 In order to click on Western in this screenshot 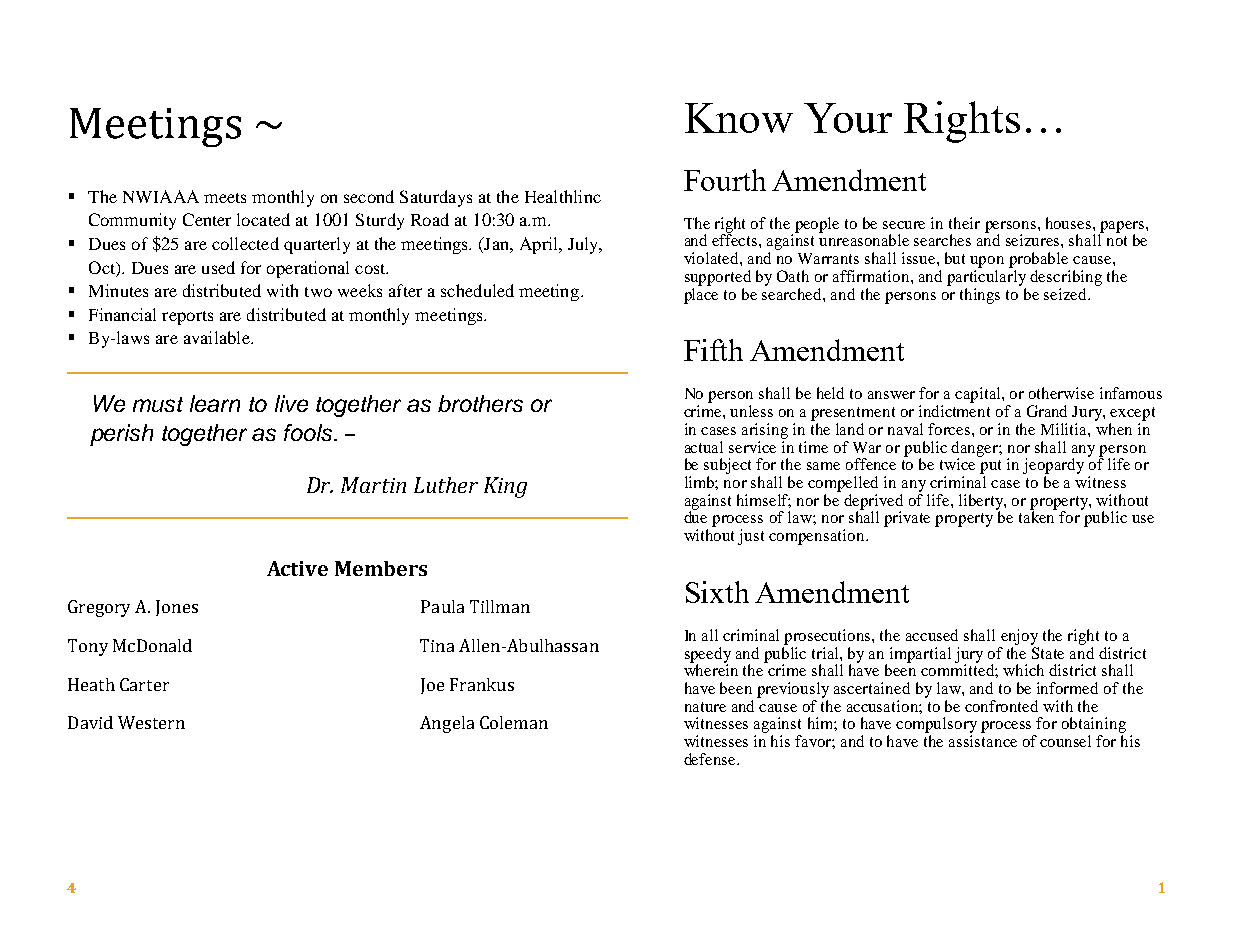, I will do `click(151, 722)`.
